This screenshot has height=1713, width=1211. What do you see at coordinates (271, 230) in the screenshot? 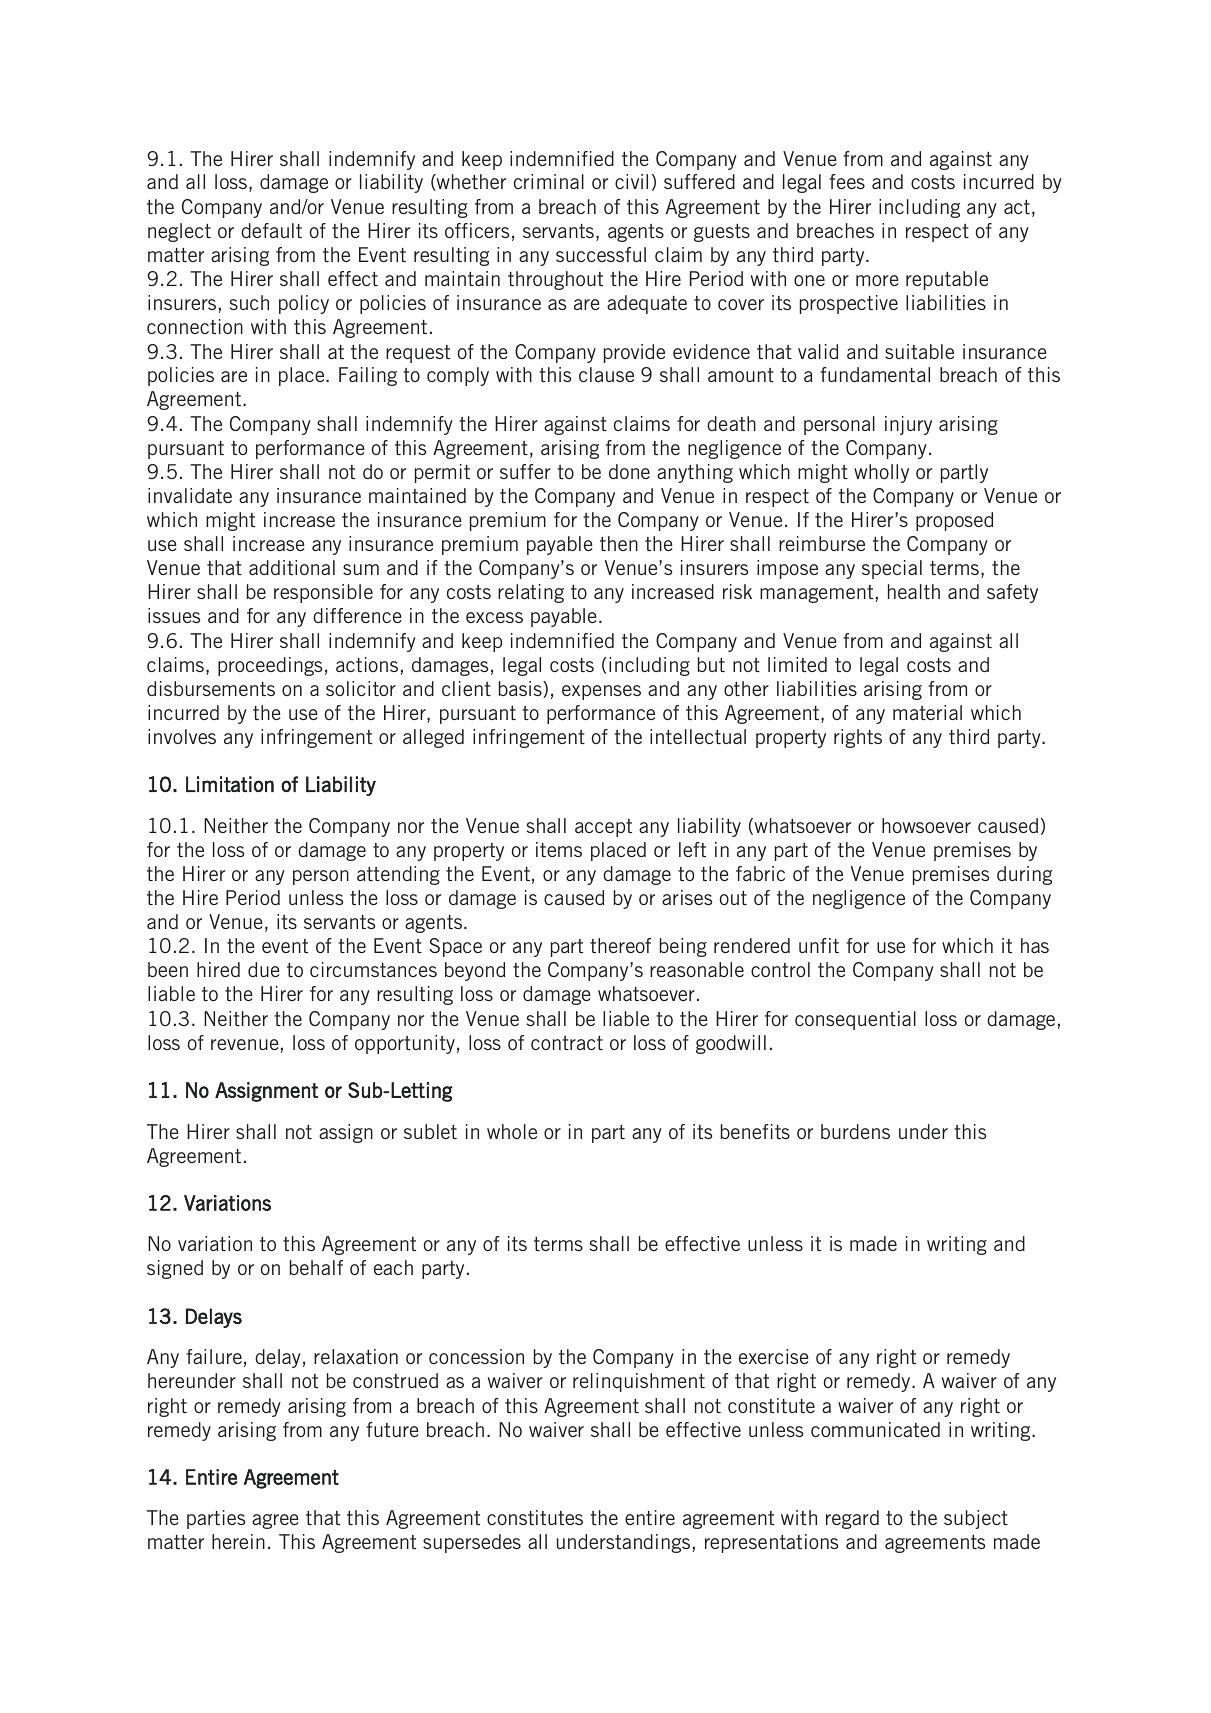
I see `default` at bounding box center [271, 230].
